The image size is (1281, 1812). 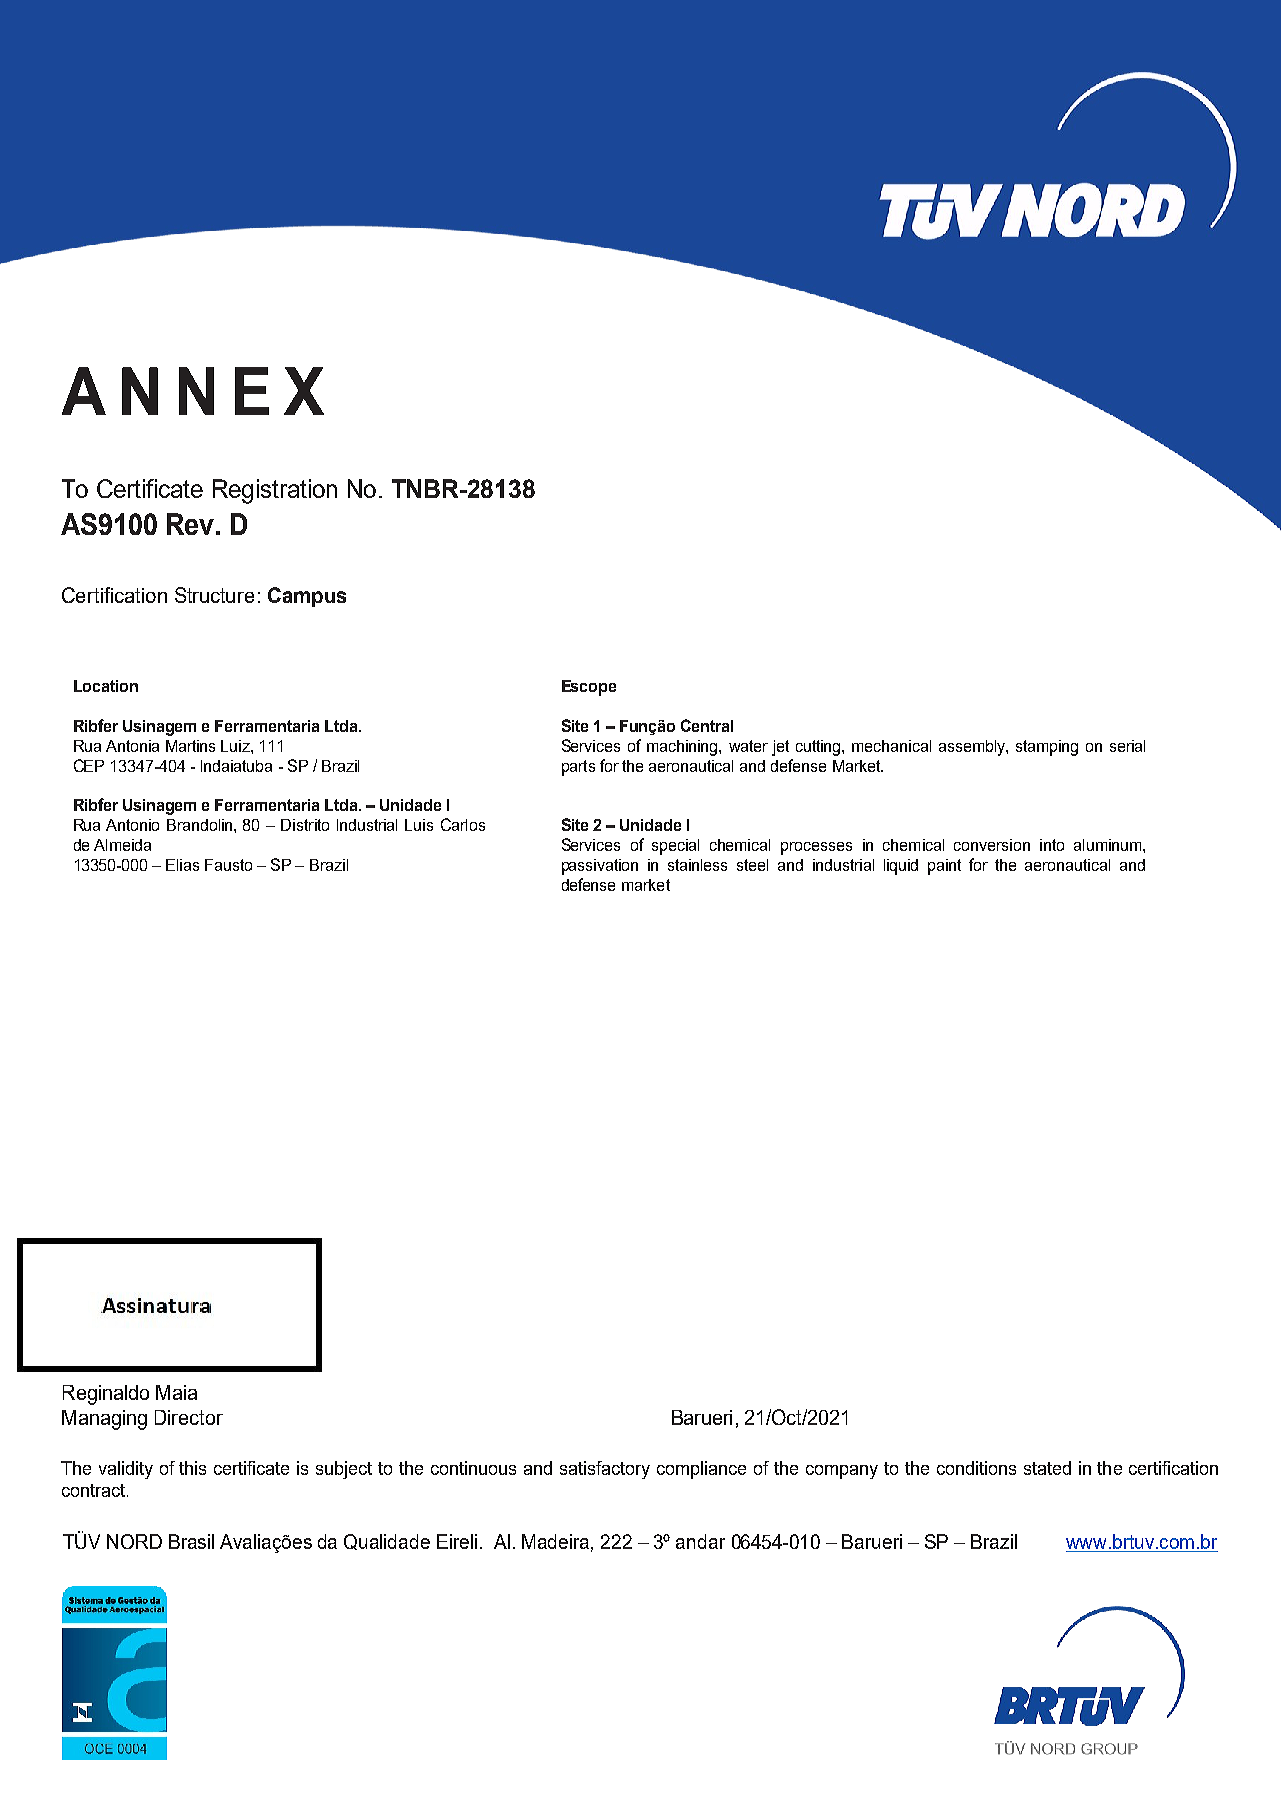 What do you see at coordinates (307, 597) in the document?
I see `Campus` at bounding box center [307, 597].
